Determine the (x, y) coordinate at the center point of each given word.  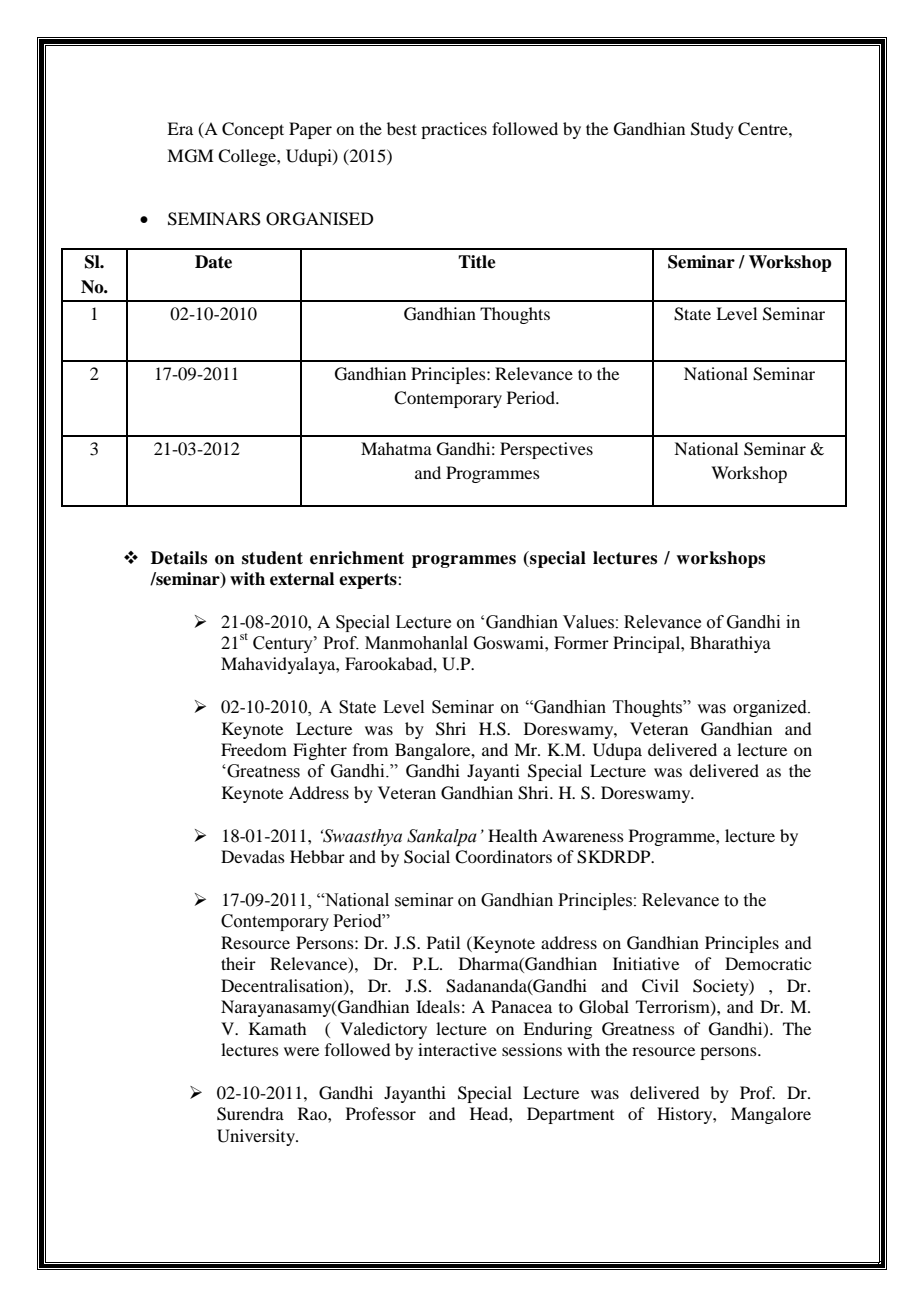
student (272, 558)
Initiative (646, 963)
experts (369, 581)
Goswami (510, 643)
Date (213, 262)
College (248, 157)
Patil (443, 942)
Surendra (250, 1114)
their (238, 963)
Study (712, 130)
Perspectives (546, 450)
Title (477, 262)
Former (581, 642)
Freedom (254, 749)
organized (771, 708)
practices (454, 130)
